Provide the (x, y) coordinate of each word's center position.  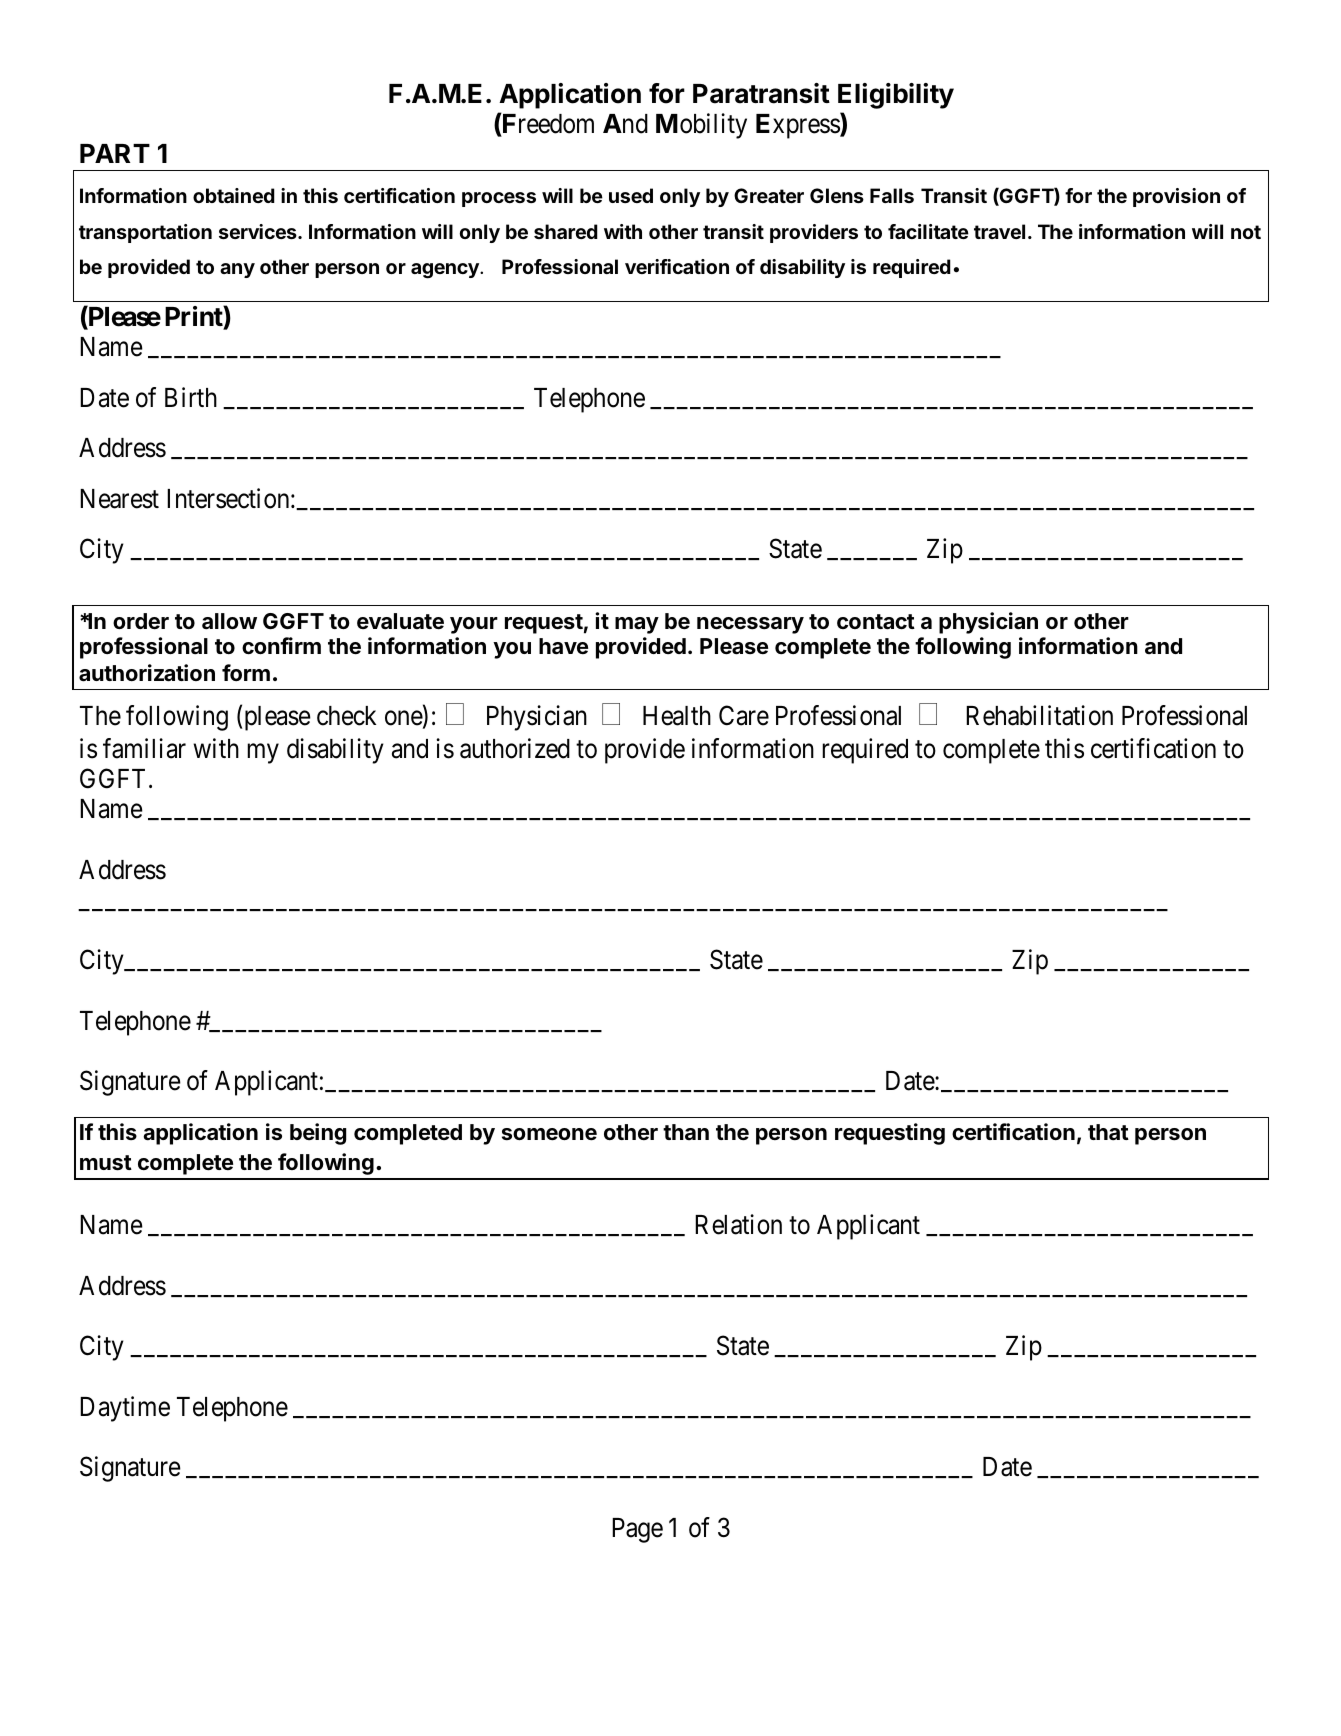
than (686, 1132)
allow (229, 621)
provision (1176, 197)
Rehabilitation (1039, 715)
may (637, 625)
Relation (738, 1224)
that (1108, 1132)
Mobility (701, 126)
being (318, 1134)
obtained (234, 195)
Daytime (125, 1409)
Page (637, 1530)
